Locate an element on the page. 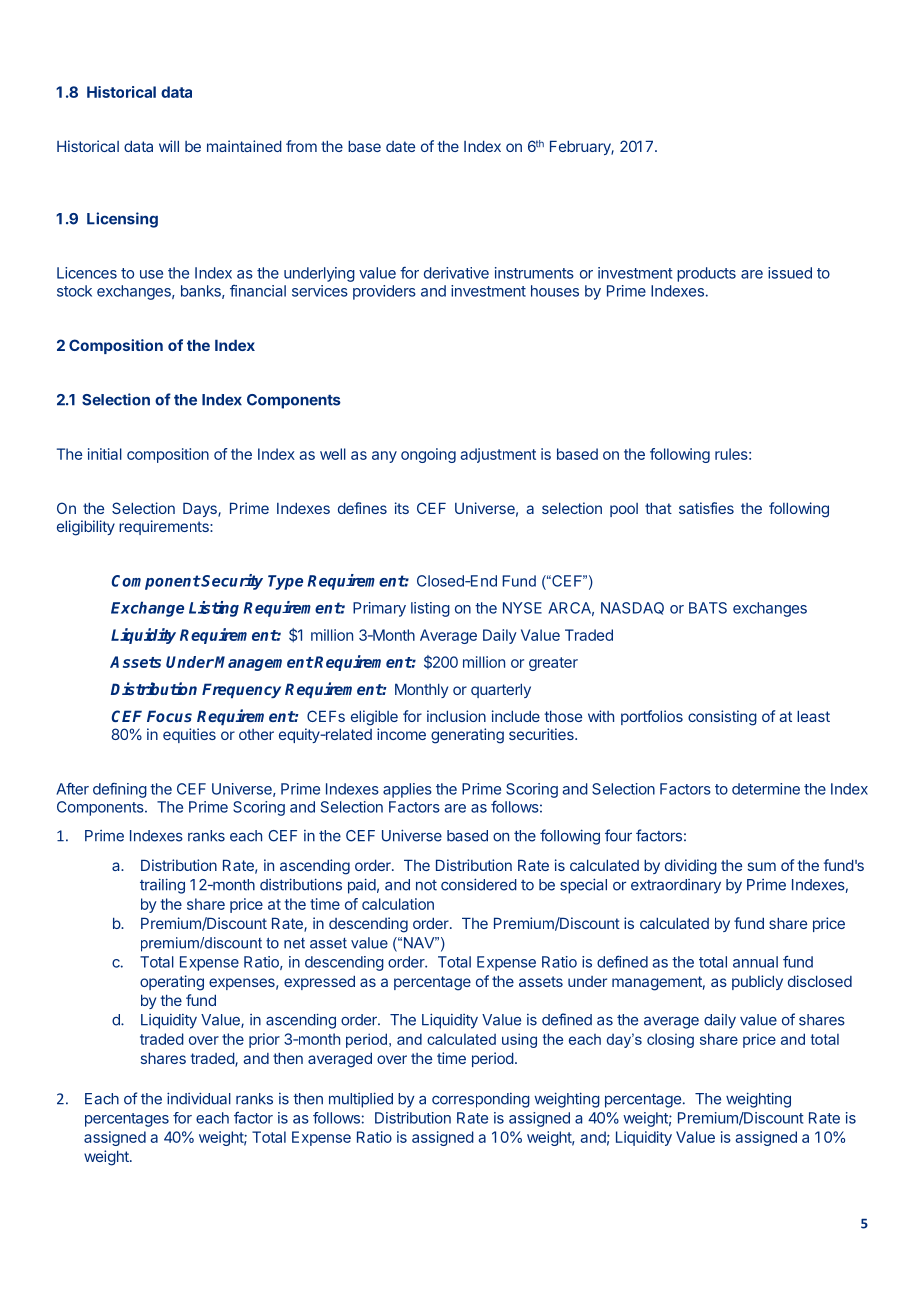 The height and width of the image is (1308, 924). satisfies is located at coordinates (706, 508).
